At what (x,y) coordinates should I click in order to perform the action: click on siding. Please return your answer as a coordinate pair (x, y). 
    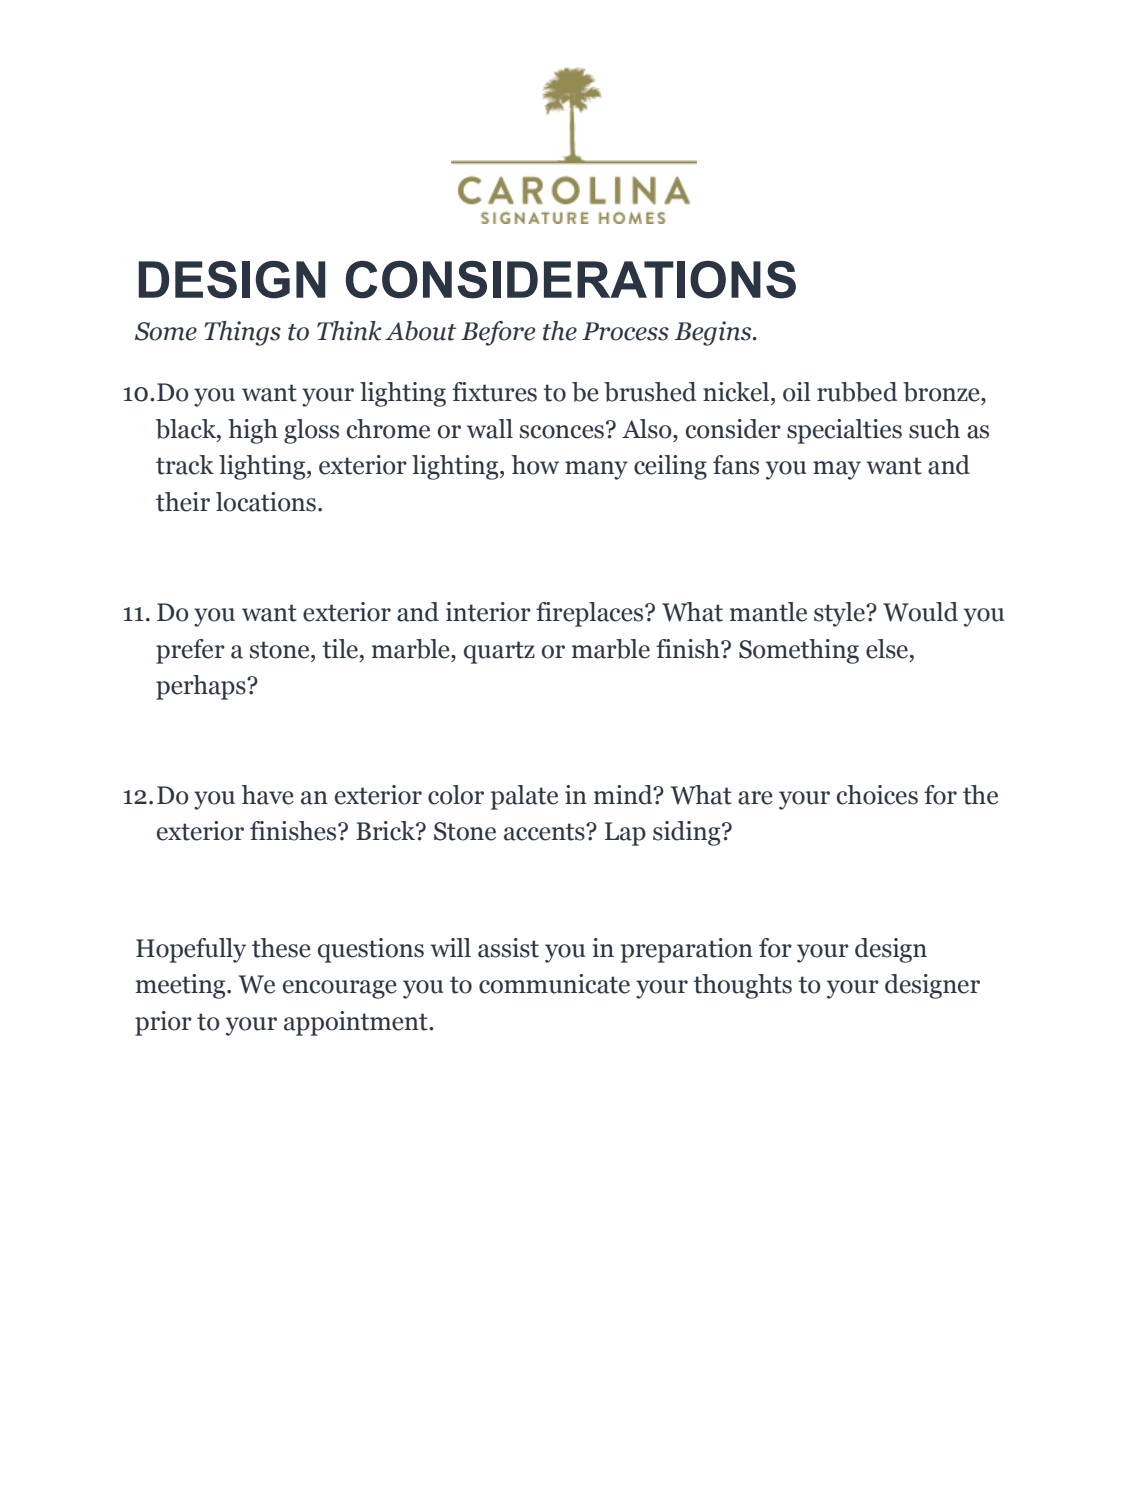
    Looking at the image, I should click on (688, 833).
